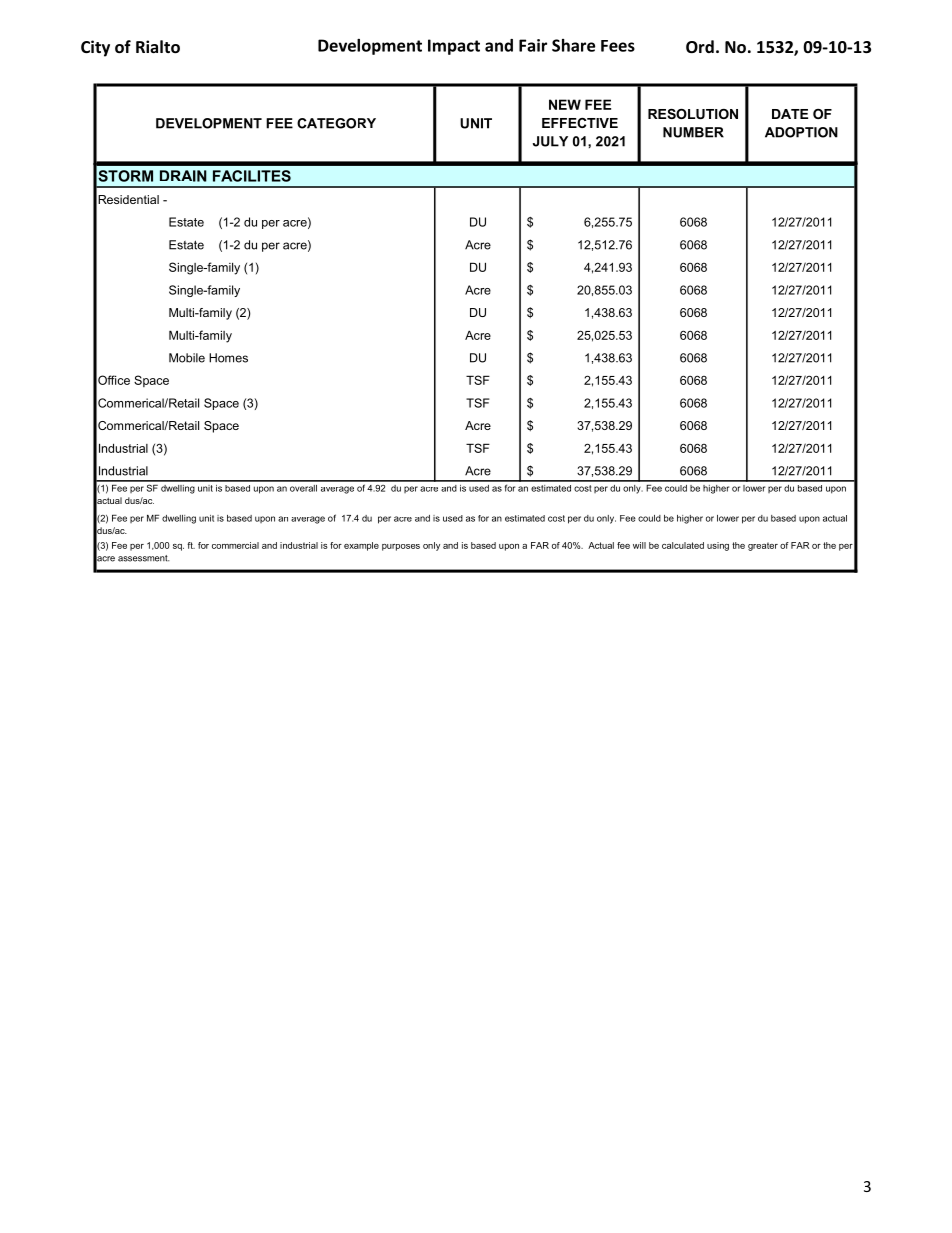 Image resolution: width=952 pixels, height=1233 pixels. What do you see at coordinates (158, 46) in the image?
I see `Rialto` at bounding box center [158, 46].
